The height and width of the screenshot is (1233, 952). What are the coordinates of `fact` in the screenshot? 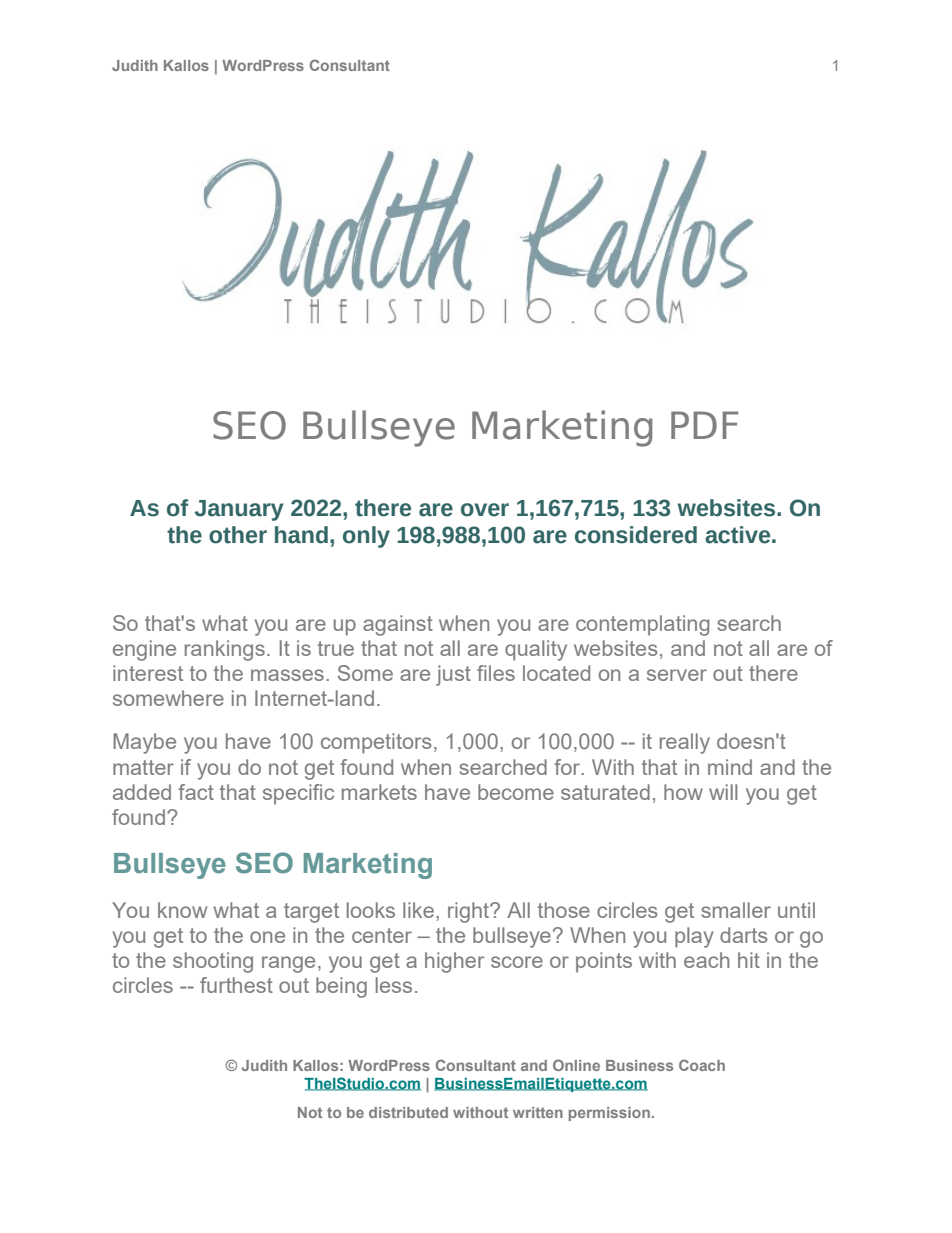 It's located at (196, 792).
